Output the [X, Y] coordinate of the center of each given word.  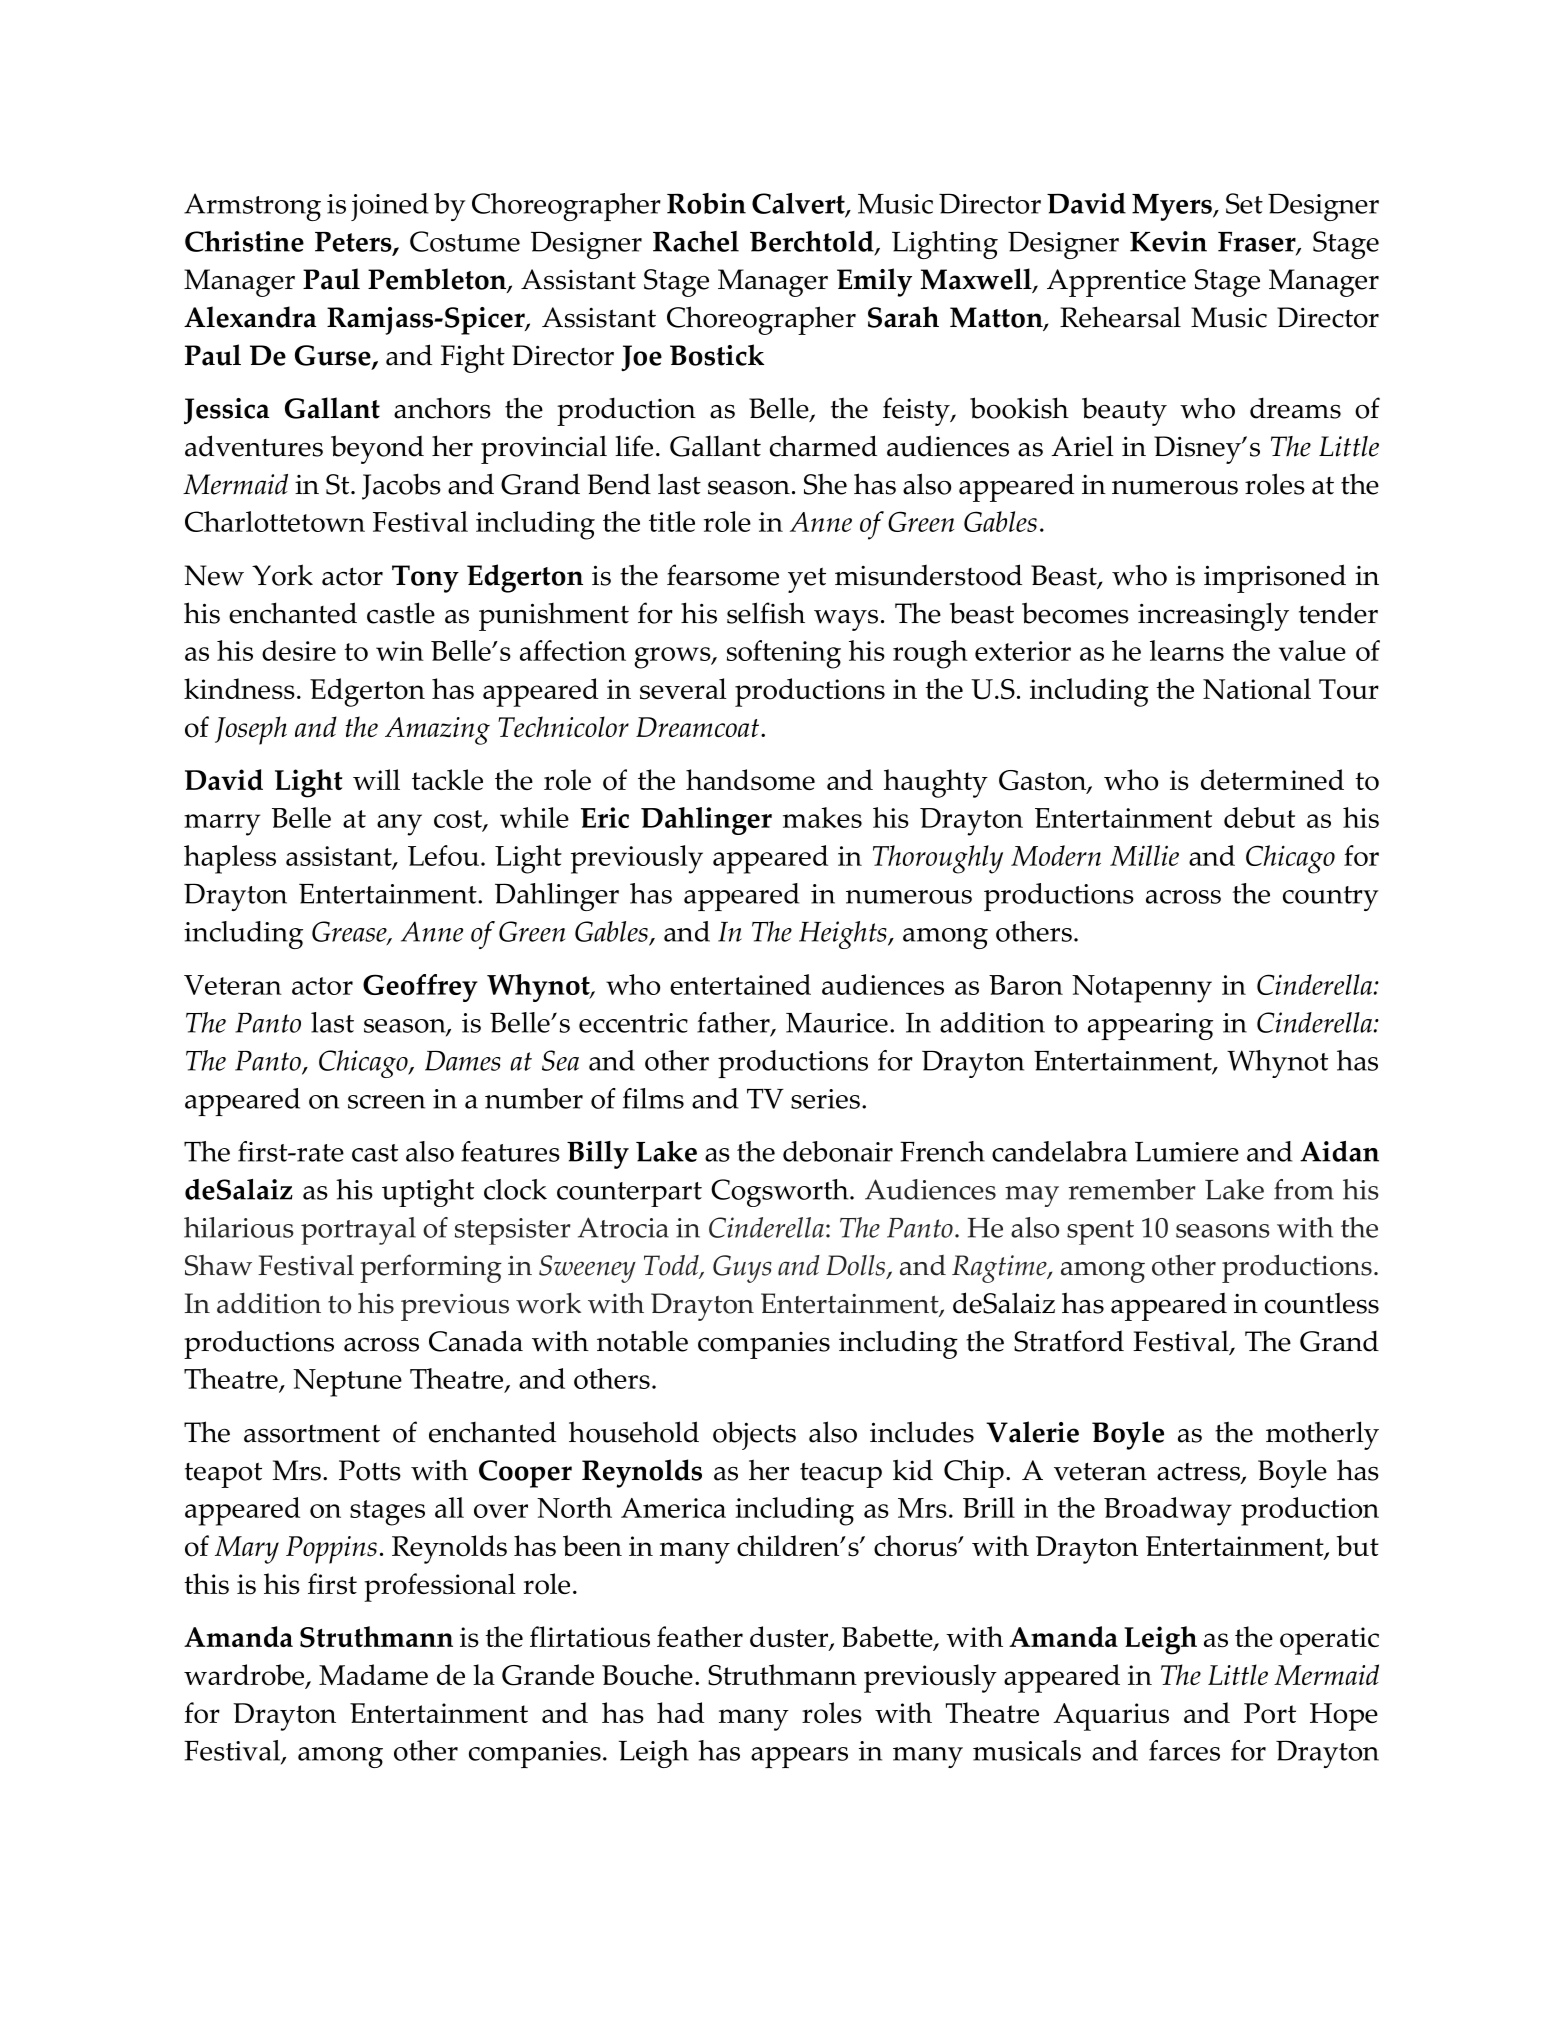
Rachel [696, 241]
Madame [373, 1674]
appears [799, 1757]
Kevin [1168, 241]
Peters [354, 243]
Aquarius [1111, 1717]
